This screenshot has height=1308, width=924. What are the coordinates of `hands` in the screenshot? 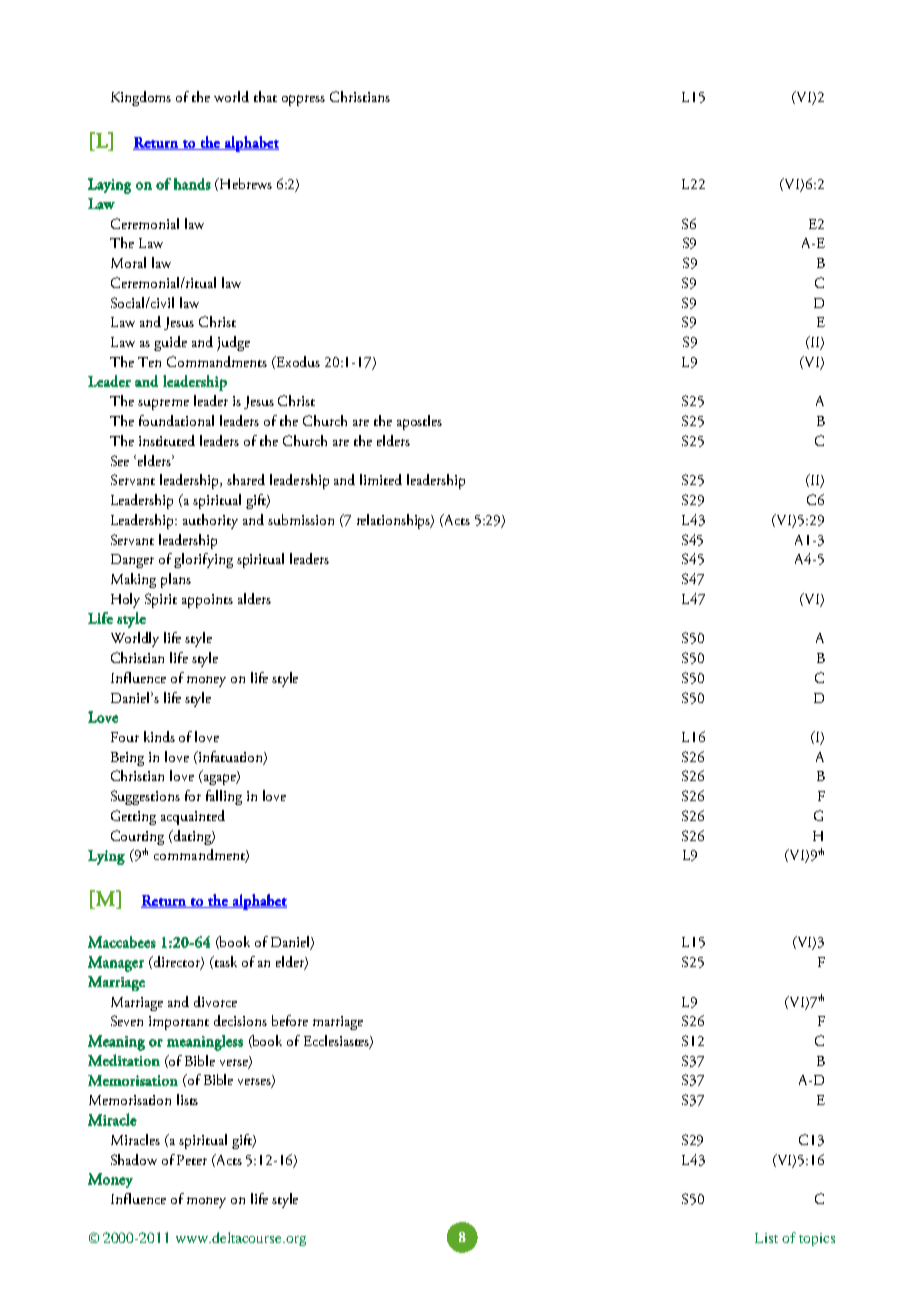 It's located at (192, 184).
